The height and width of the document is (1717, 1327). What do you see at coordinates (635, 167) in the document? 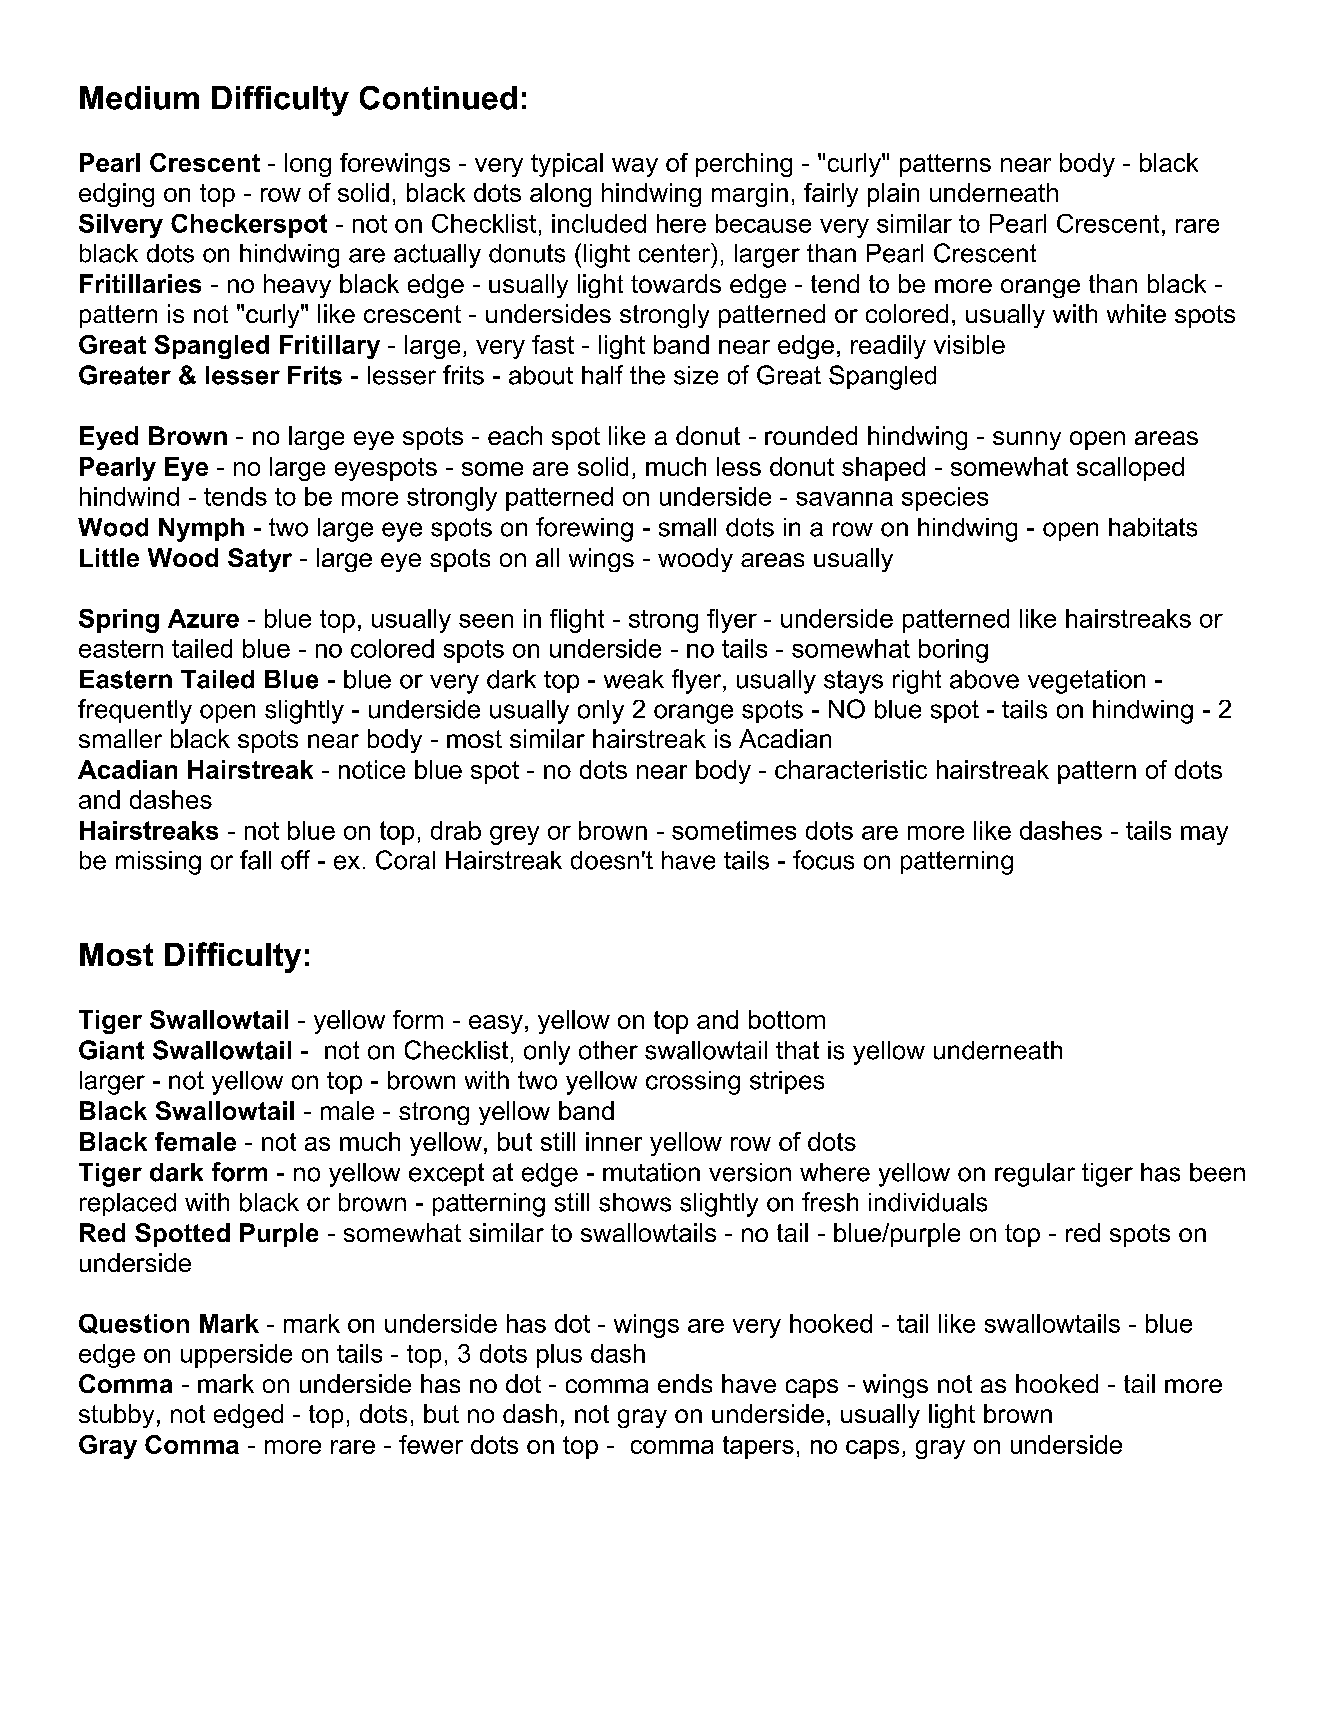
I see `way` at bounding box center [635, 167].
